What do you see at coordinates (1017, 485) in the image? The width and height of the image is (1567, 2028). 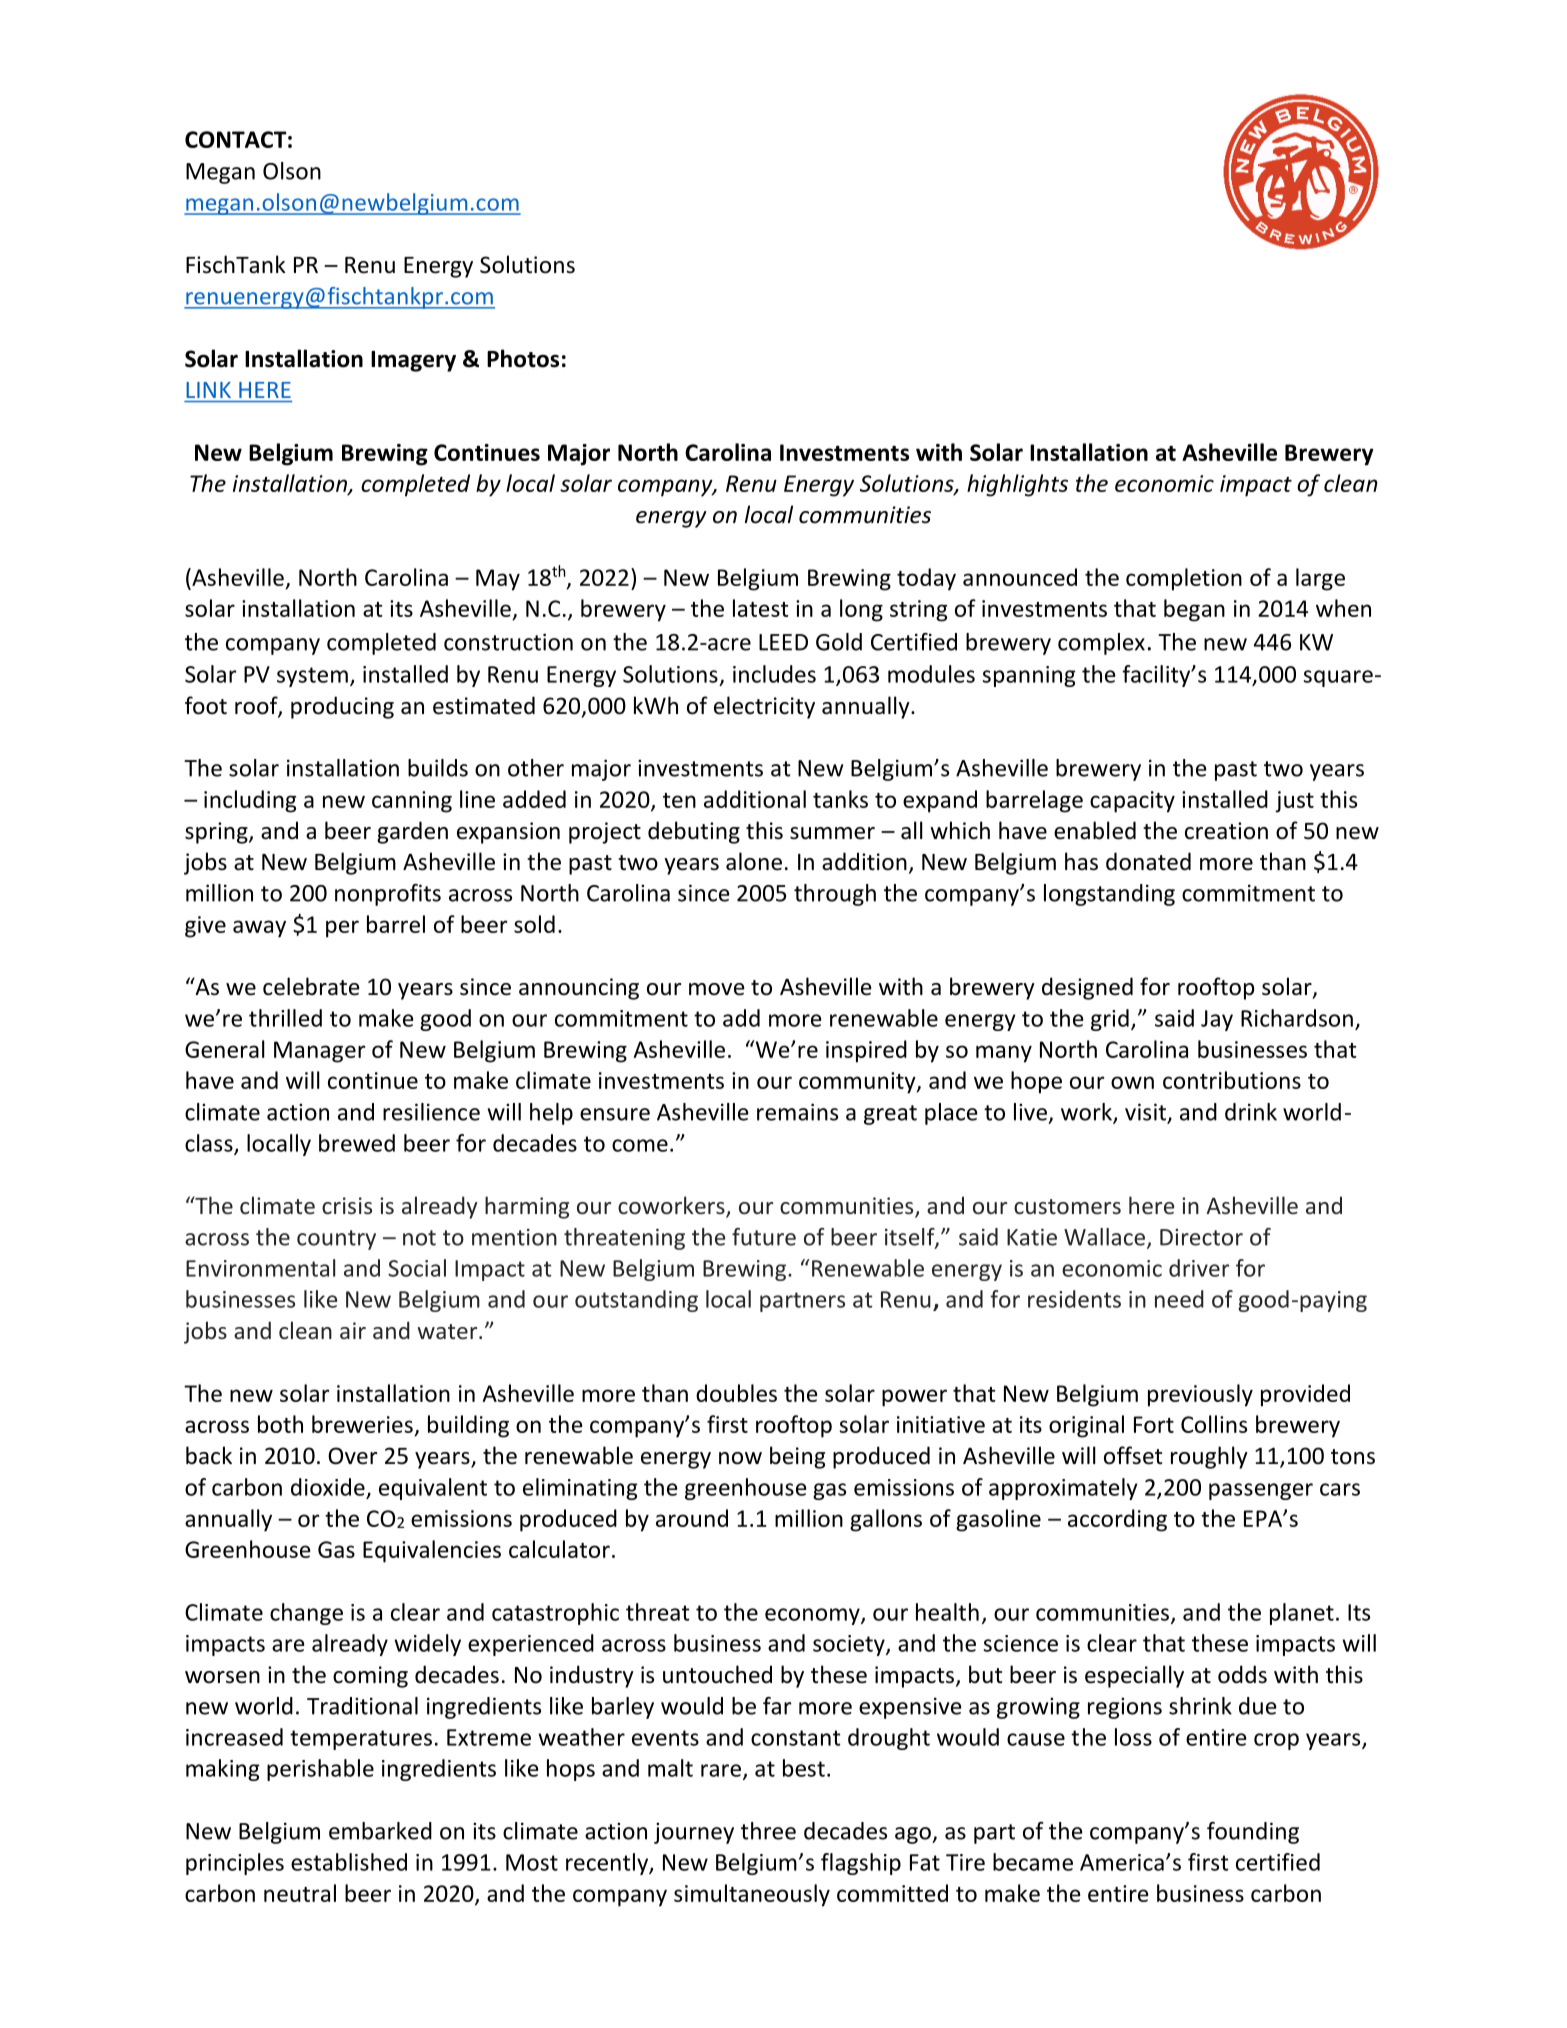 I see `highlights` at bounding box center [1017, 485].
